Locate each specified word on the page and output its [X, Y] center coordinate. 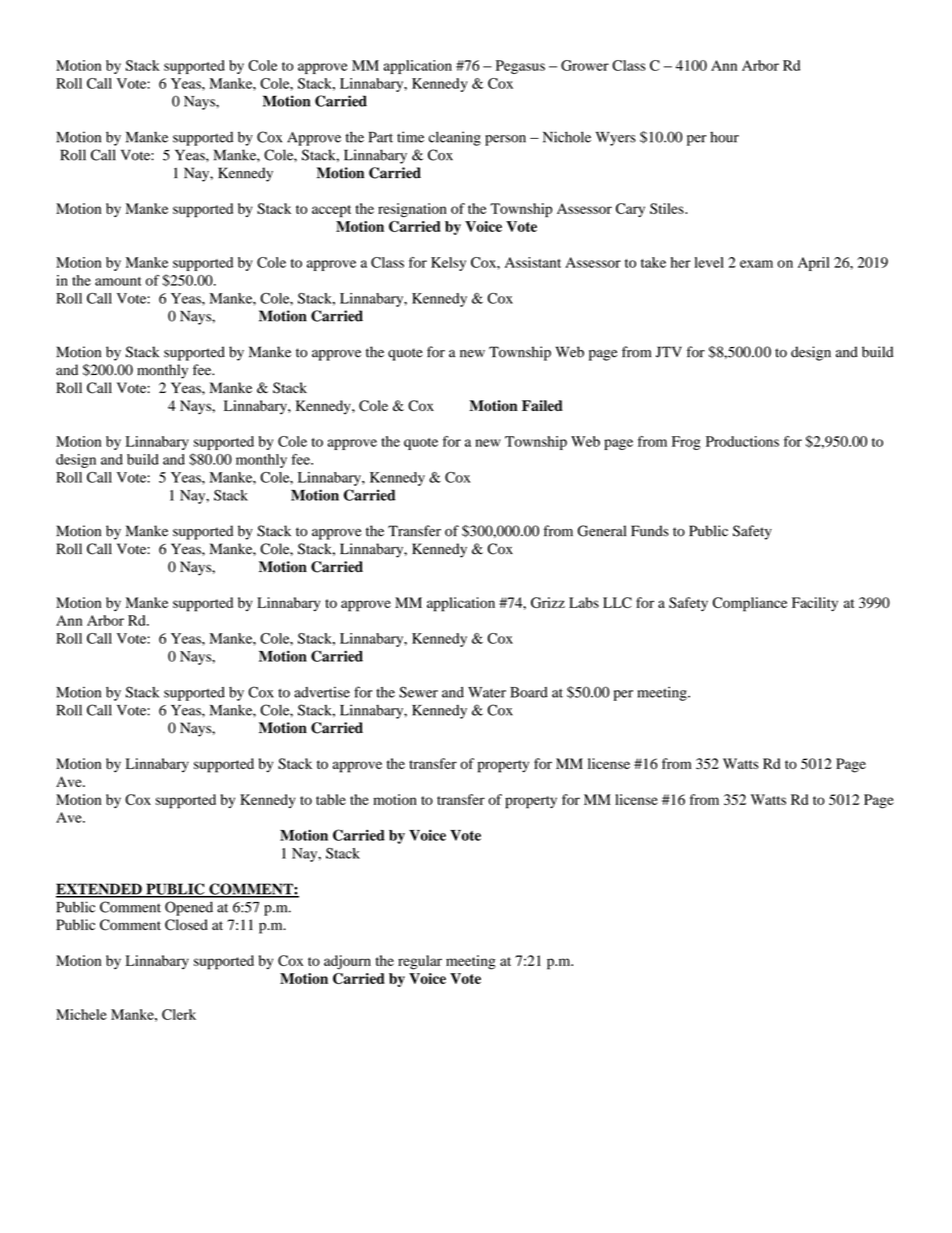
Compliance [750, 604]
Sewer [418, 692]
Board [529, 692]
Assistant [533, 262]
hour [724, 137]
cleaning [455, 138]
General [602, 531]
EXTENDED [100, 890]
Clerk [179, 1014]
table [331, 799]
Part [381, 137]
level [709, 262]
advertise [322, 692]
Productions [742, 441]
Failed [542, 405]
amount [118, 281]
